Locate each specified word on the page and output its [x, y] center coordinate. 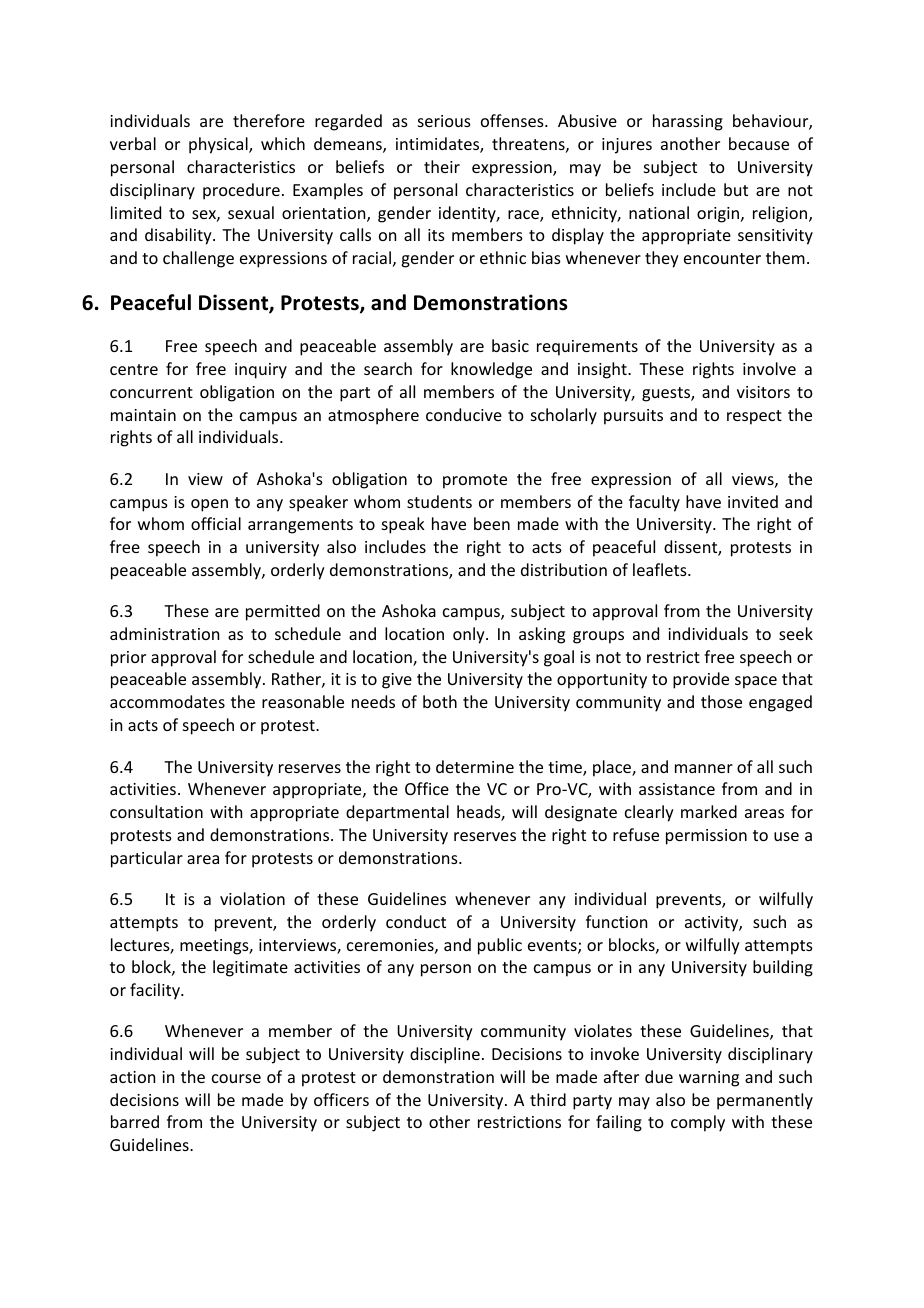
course [236, 1078]
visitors [763, 392]
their [442, 166]
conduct [416, 921]
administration [164, 633]
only [470, 635]
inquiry [261, 371]
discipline [445, 1055]
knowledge [491, 370]
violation [252, 898]
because [759, 143]
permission [706, 837]
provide [701, 680]
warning [709, 1079]
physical [219, 145]
